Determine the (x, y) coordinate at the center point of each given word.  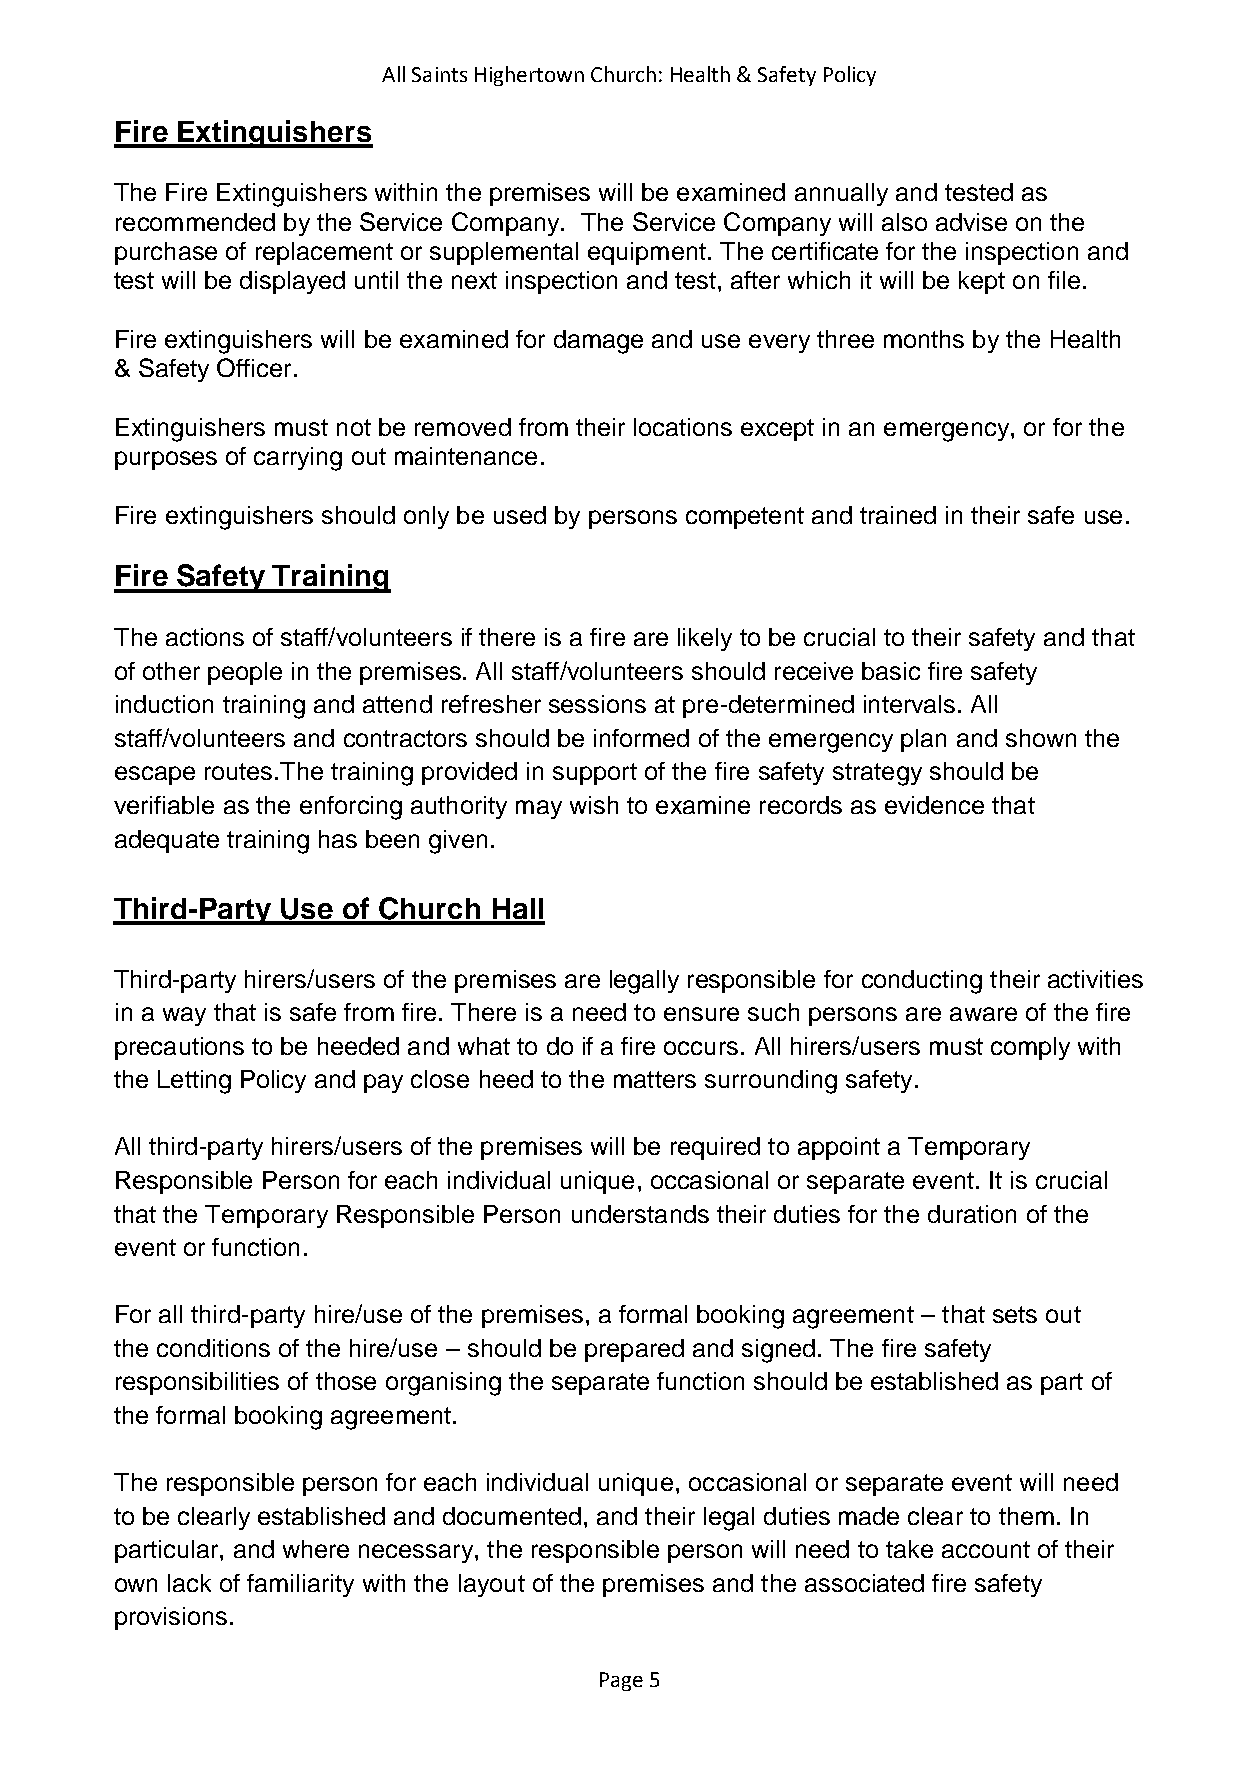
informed (641, 738)
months (924, 339)
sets (1015, 1314)
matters (655, 1079)
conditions (213, 1348)
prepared (634, 1350)
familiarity (300, 1585)
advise (971, 222)
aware (983, 1014)
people (245, 673)
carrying (298, 459)
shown (1041, 738)
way (184, 1016)
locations (683, 427)
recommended (195, 222)
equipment (647, 253)
